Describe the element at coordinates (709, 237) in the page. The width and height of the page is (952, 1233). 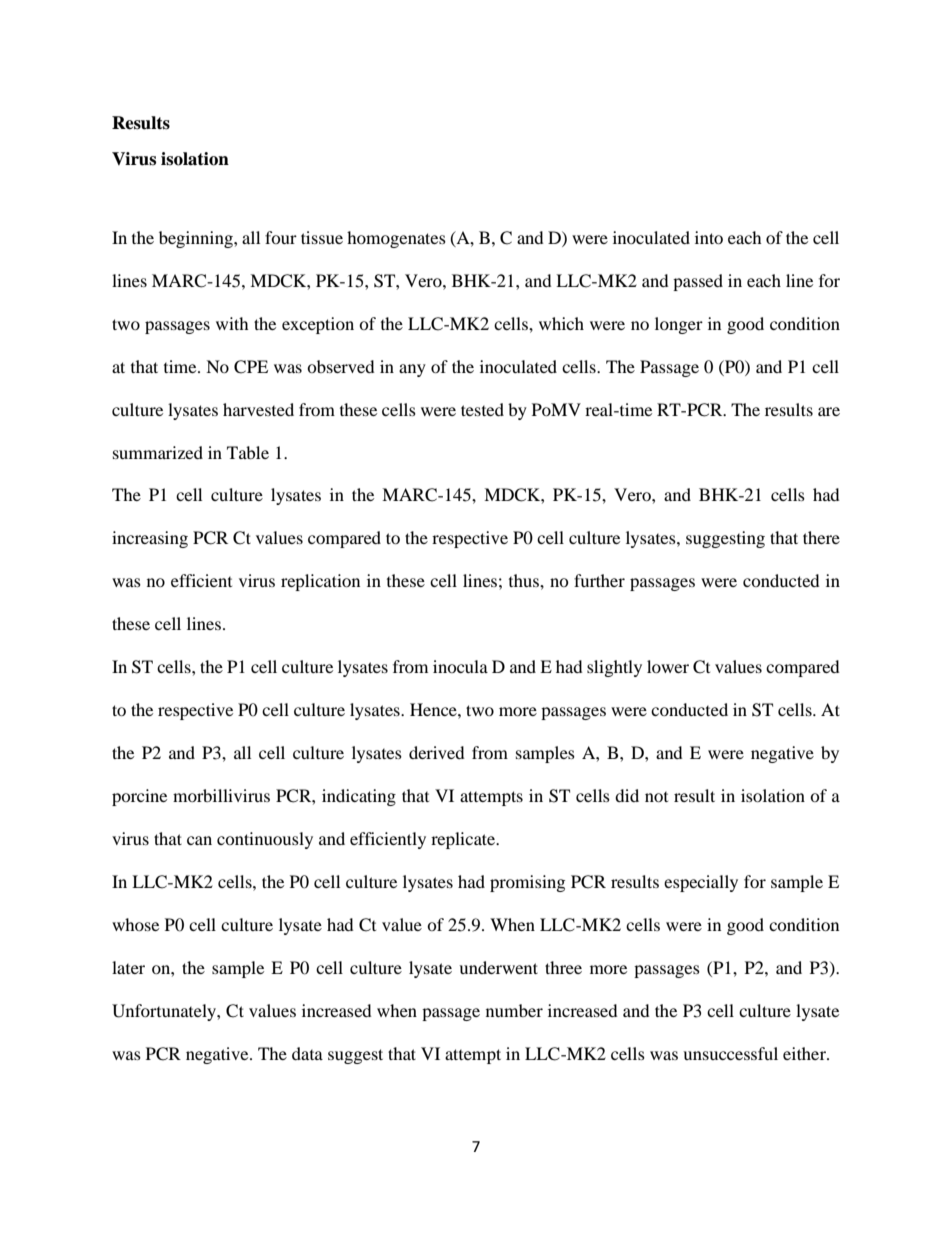
I see `into` at that location.
